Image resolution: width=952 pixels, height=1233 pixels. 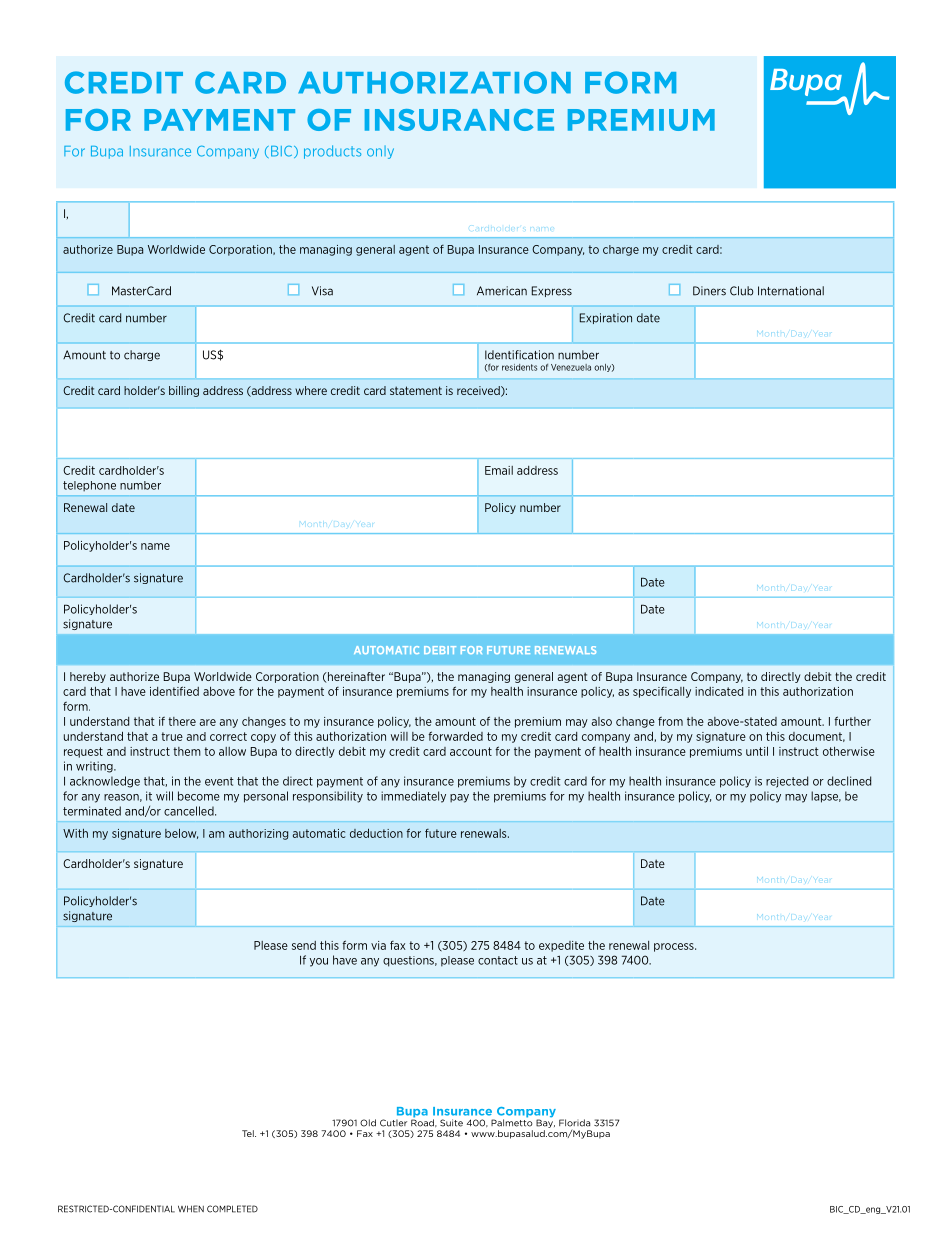 What do you see at coordinates (332, 152) in the document?
I see `products` at bounding box center [332, 152].
